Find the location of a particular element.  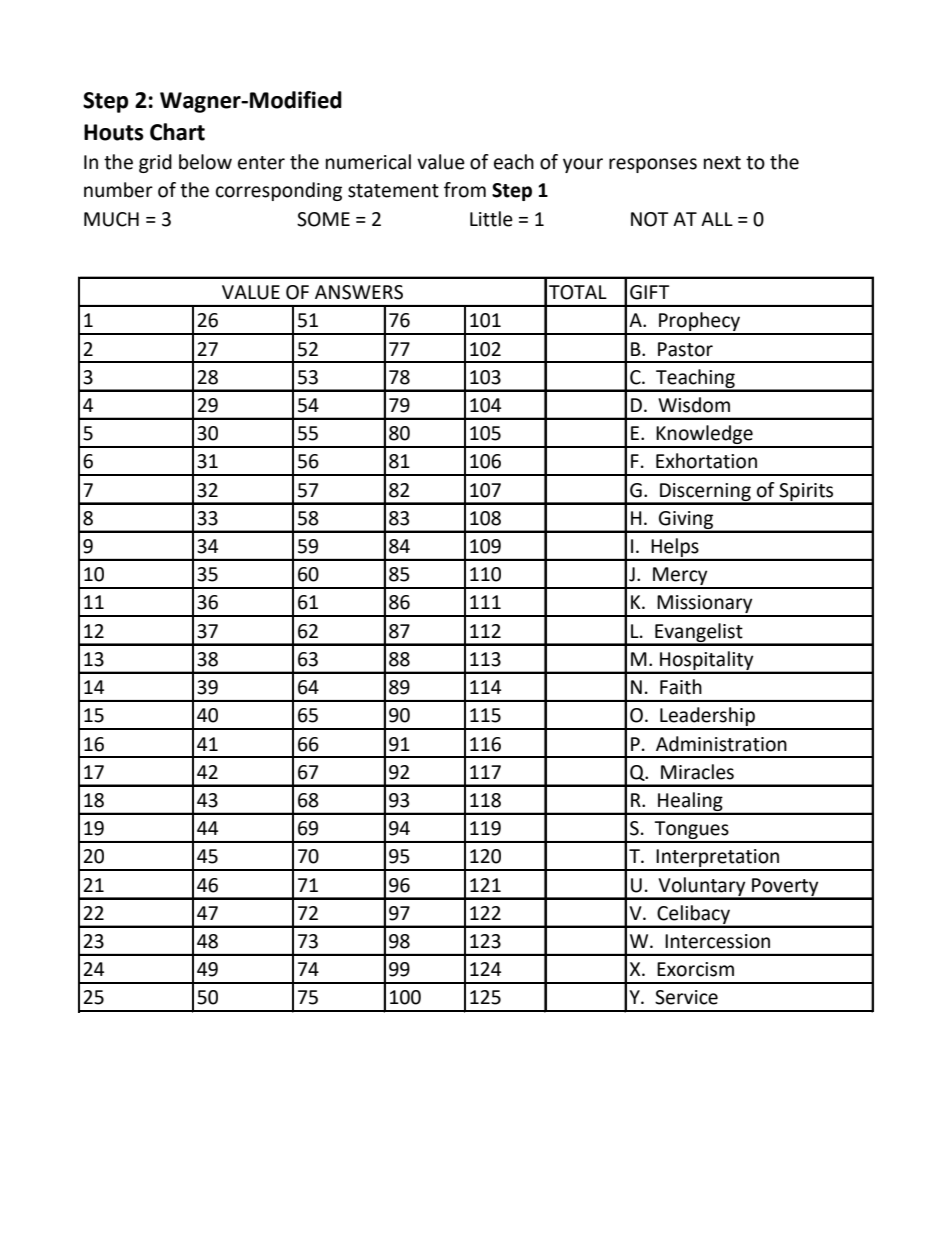

responses is located at coordinates (653, 165).
